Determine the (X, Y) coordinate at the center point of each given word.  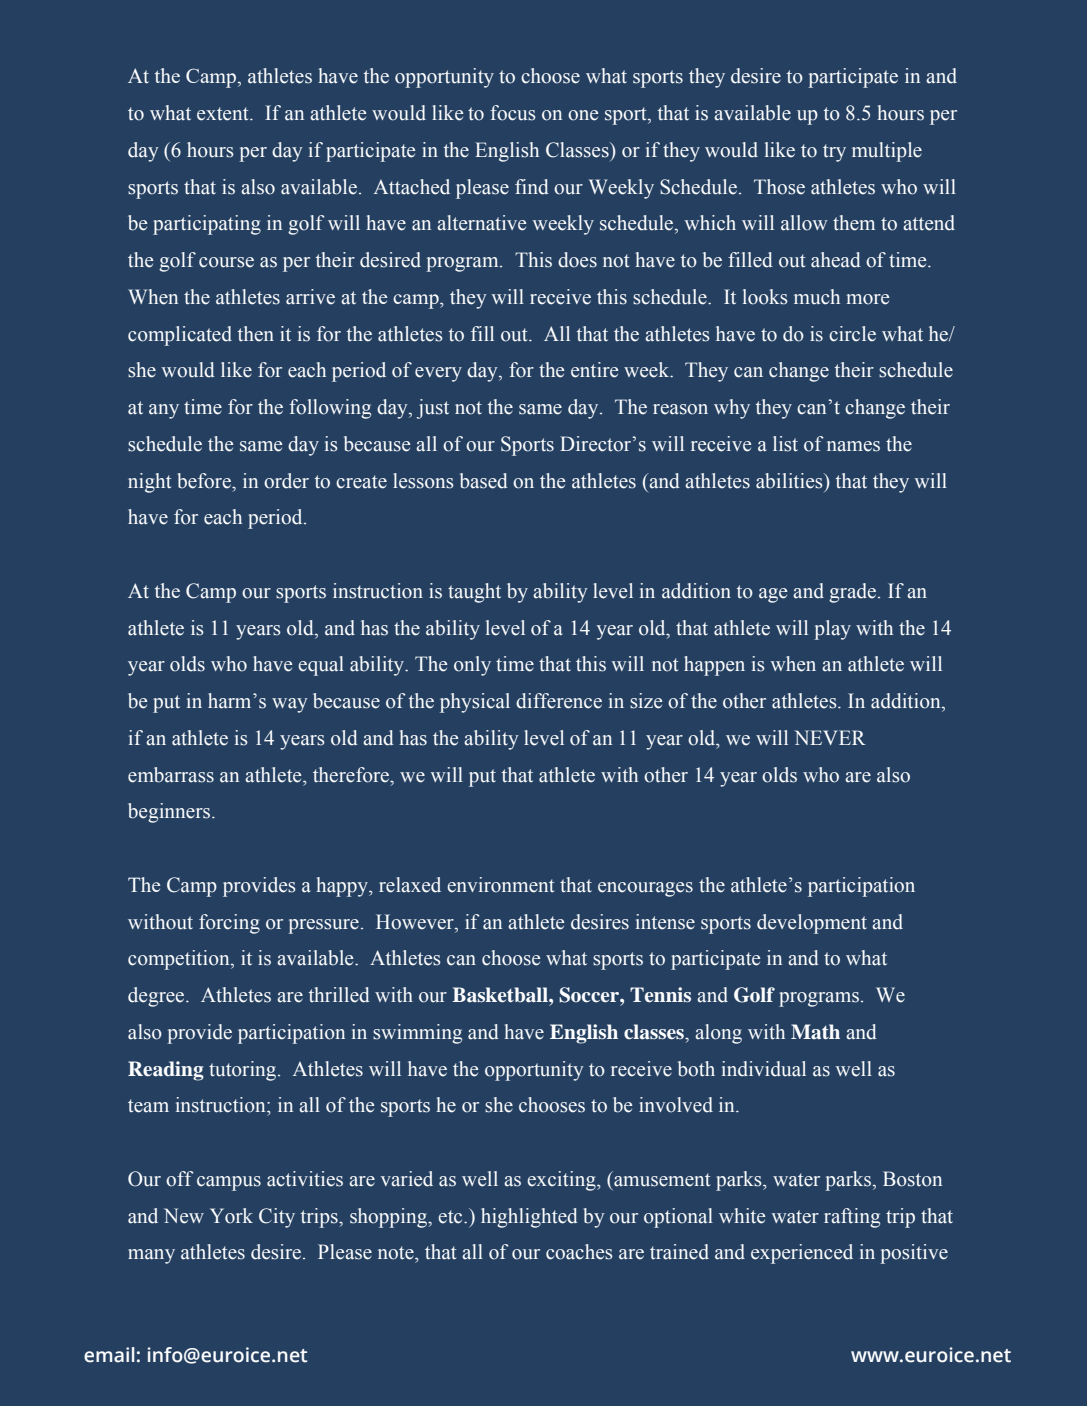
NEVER (830, 737)
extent (224, 114)
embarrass (171, 775)
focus (513, 113)
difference (559, 701)
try (834, 153)
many (151, 1256)
